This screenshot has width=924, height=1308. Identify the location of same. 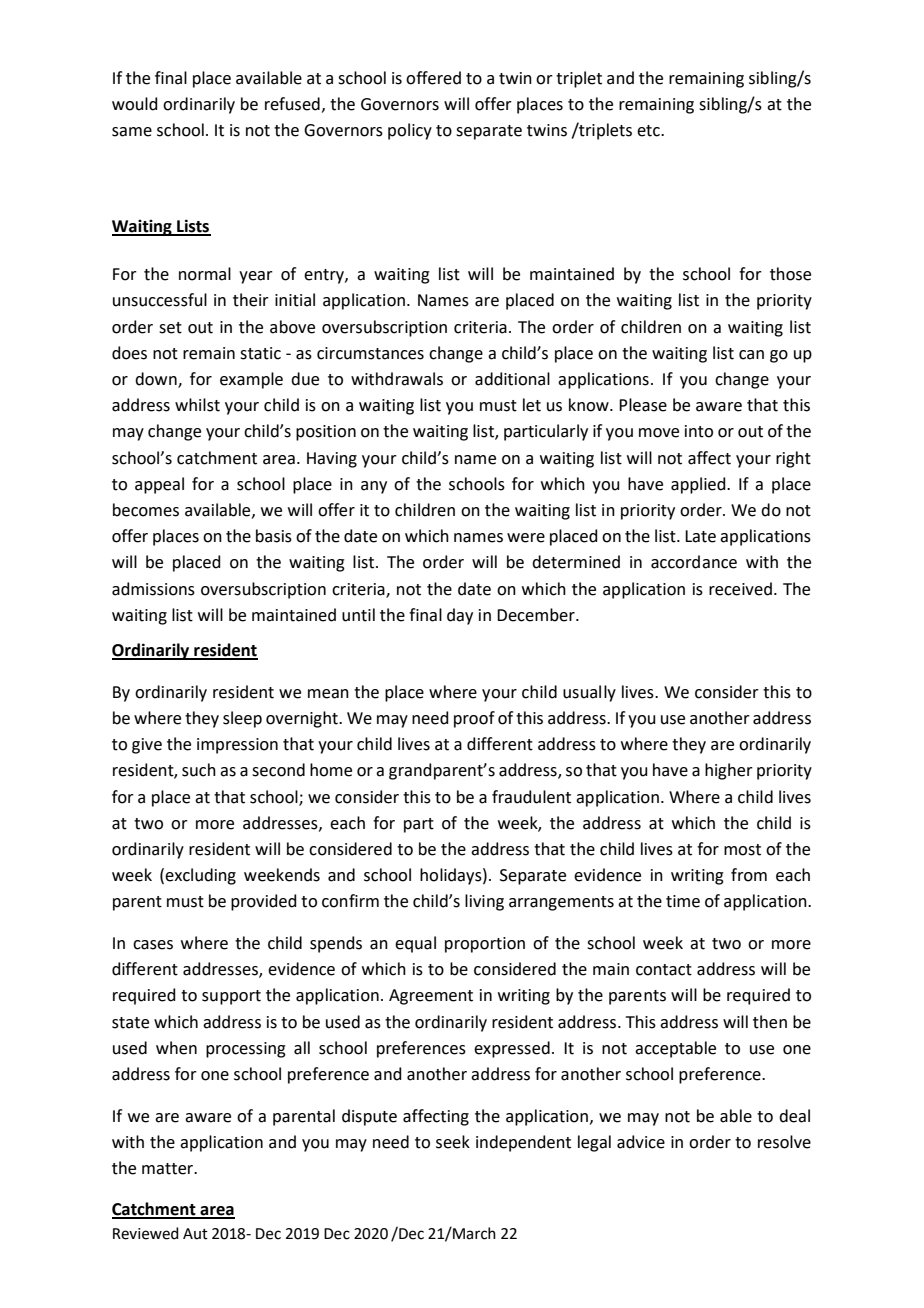
(132, 132).
